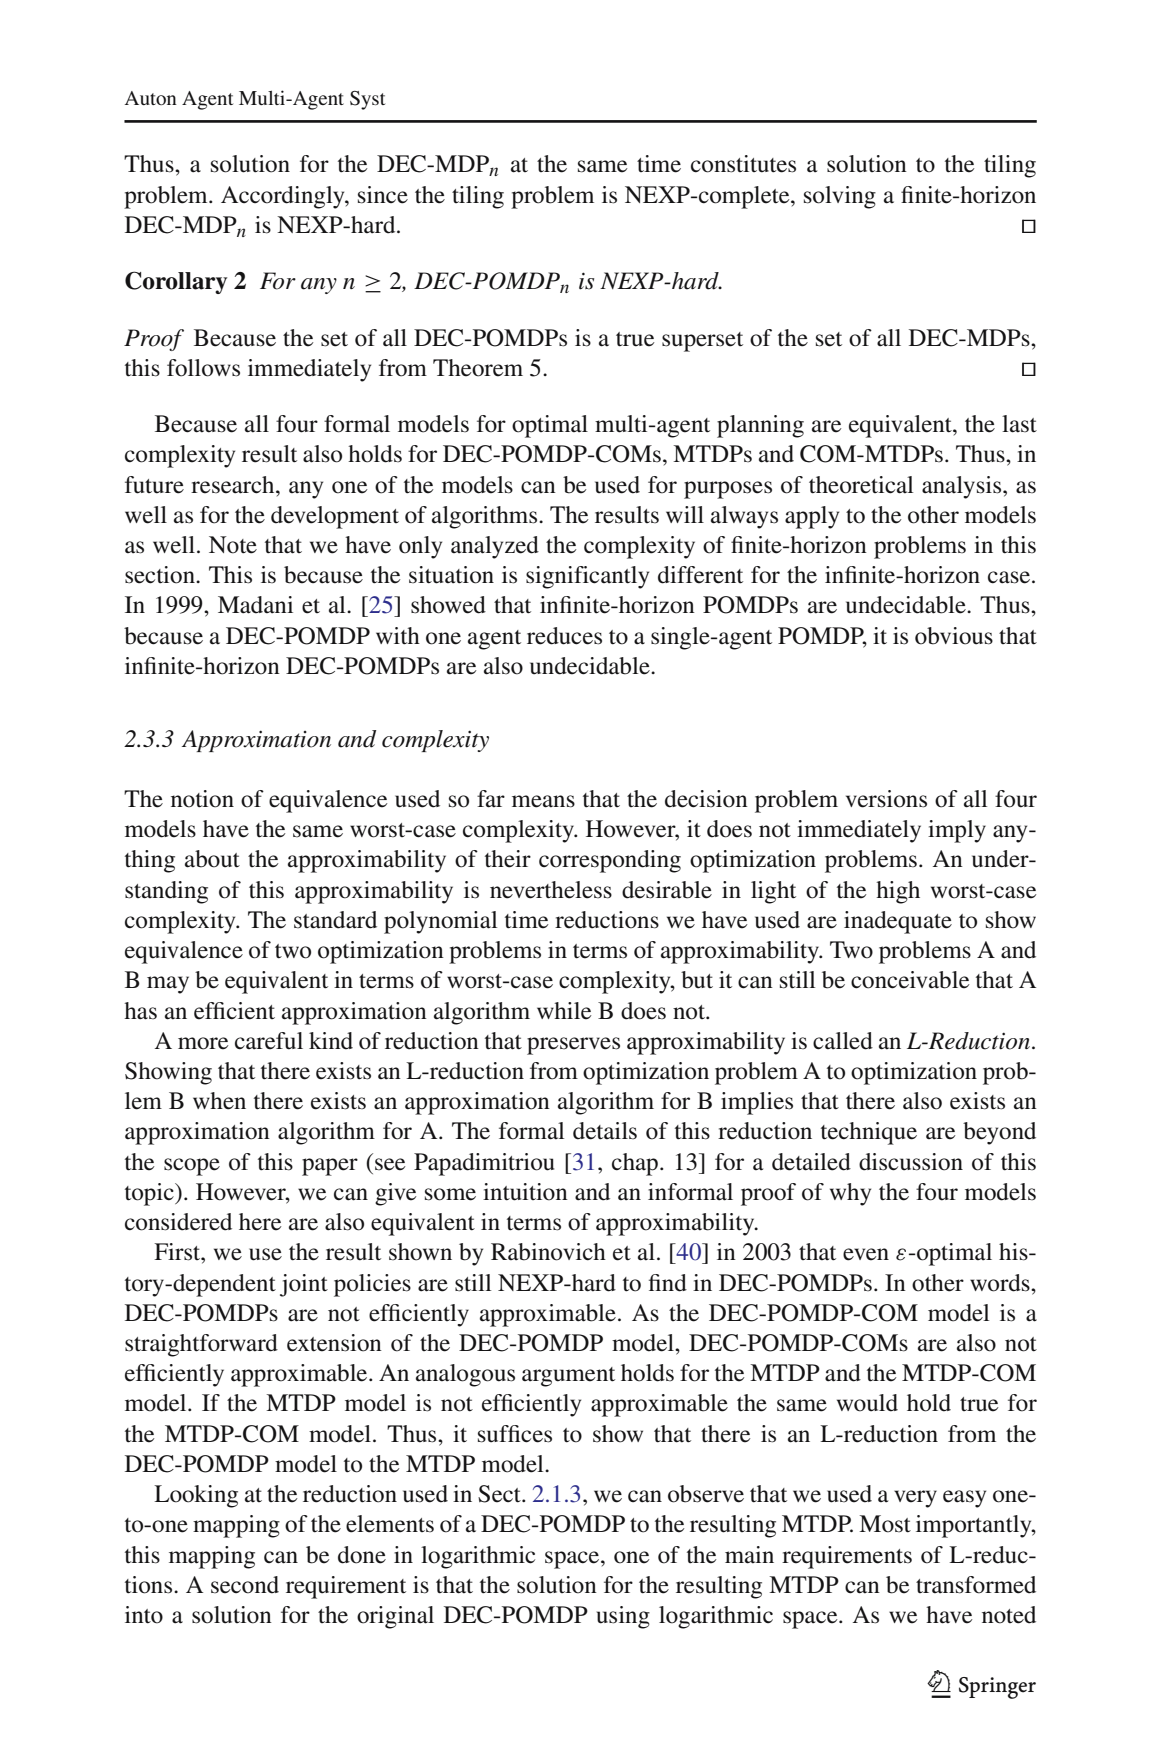 The image size is (1159, 1757). I want to click on high, so click(898, 892).
